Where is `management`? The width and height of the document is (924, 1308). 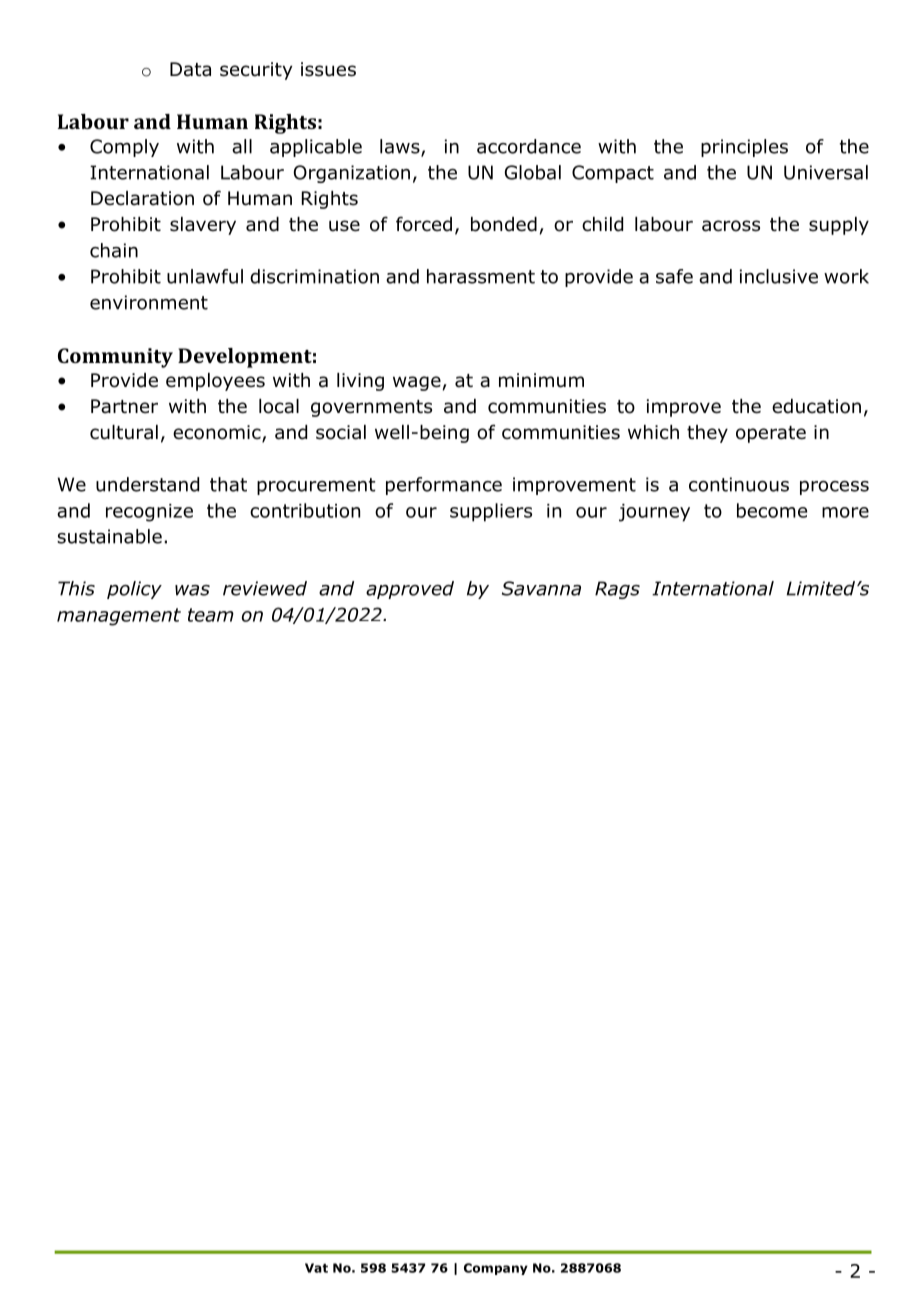 management is located at coordinates (119, 617).
